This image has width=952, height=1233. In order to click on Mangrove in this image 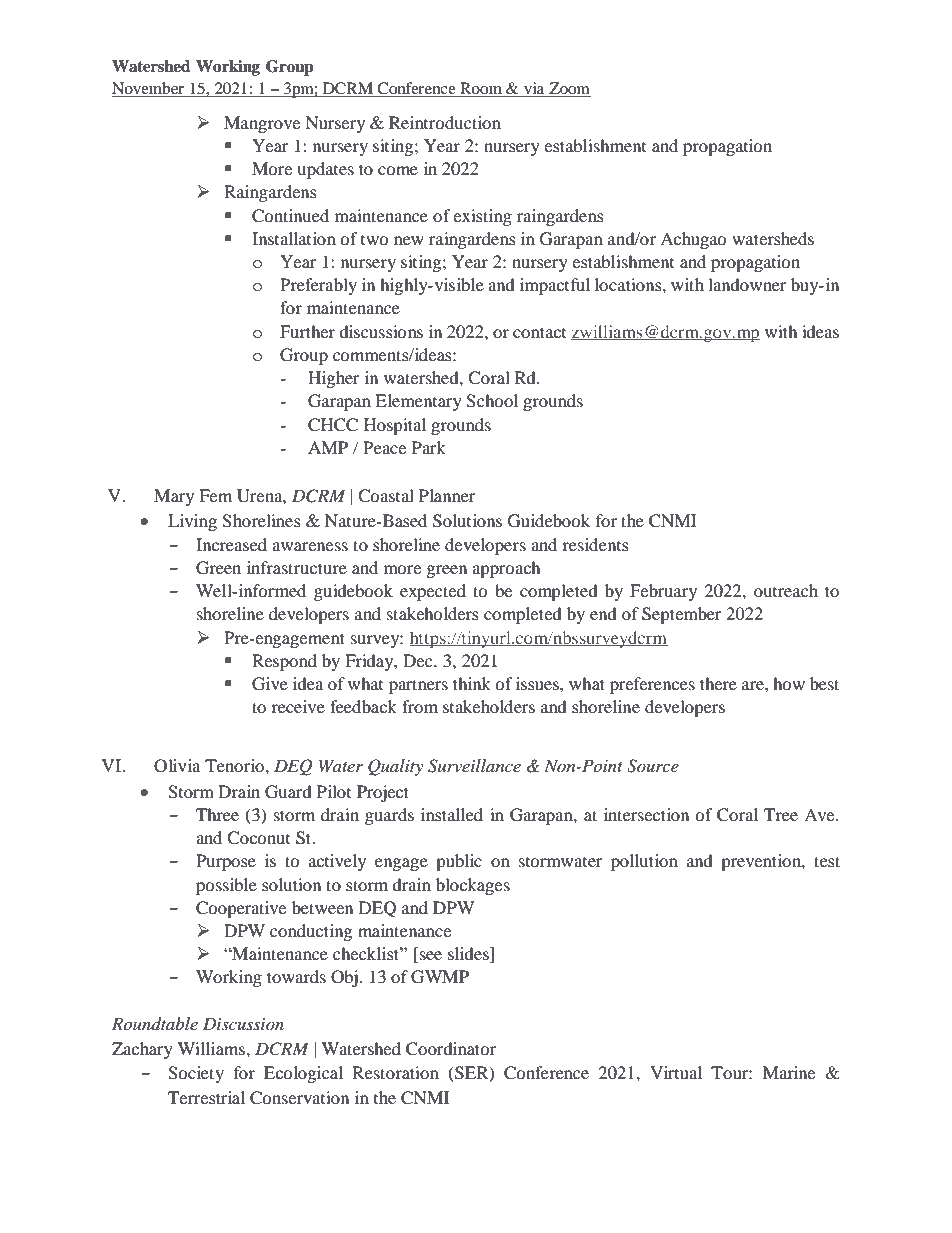, I will do `click(262, 124)`.
